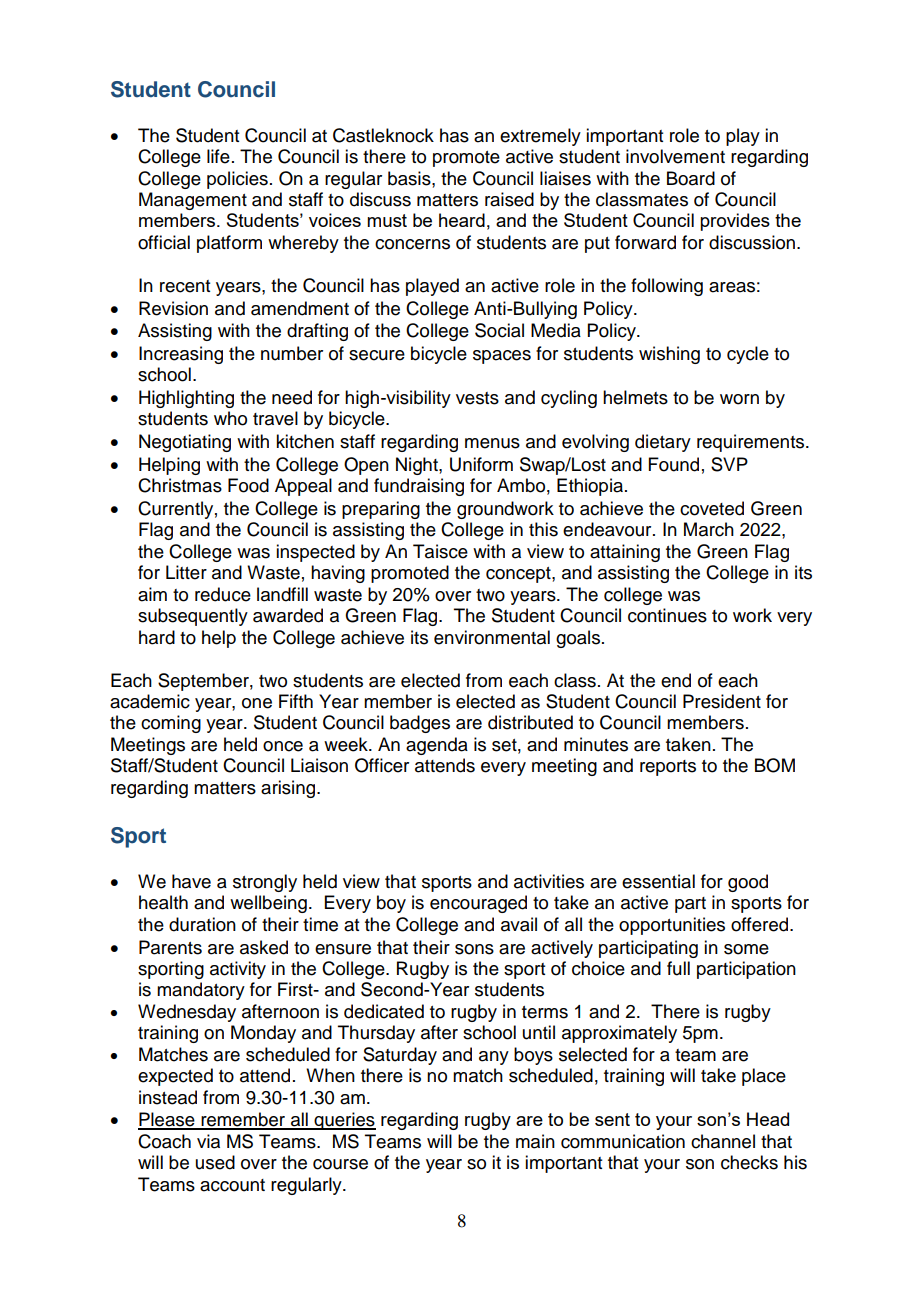  Describe the element at coordinates (230, 418) in the screenshot. I see `who` at that location.
